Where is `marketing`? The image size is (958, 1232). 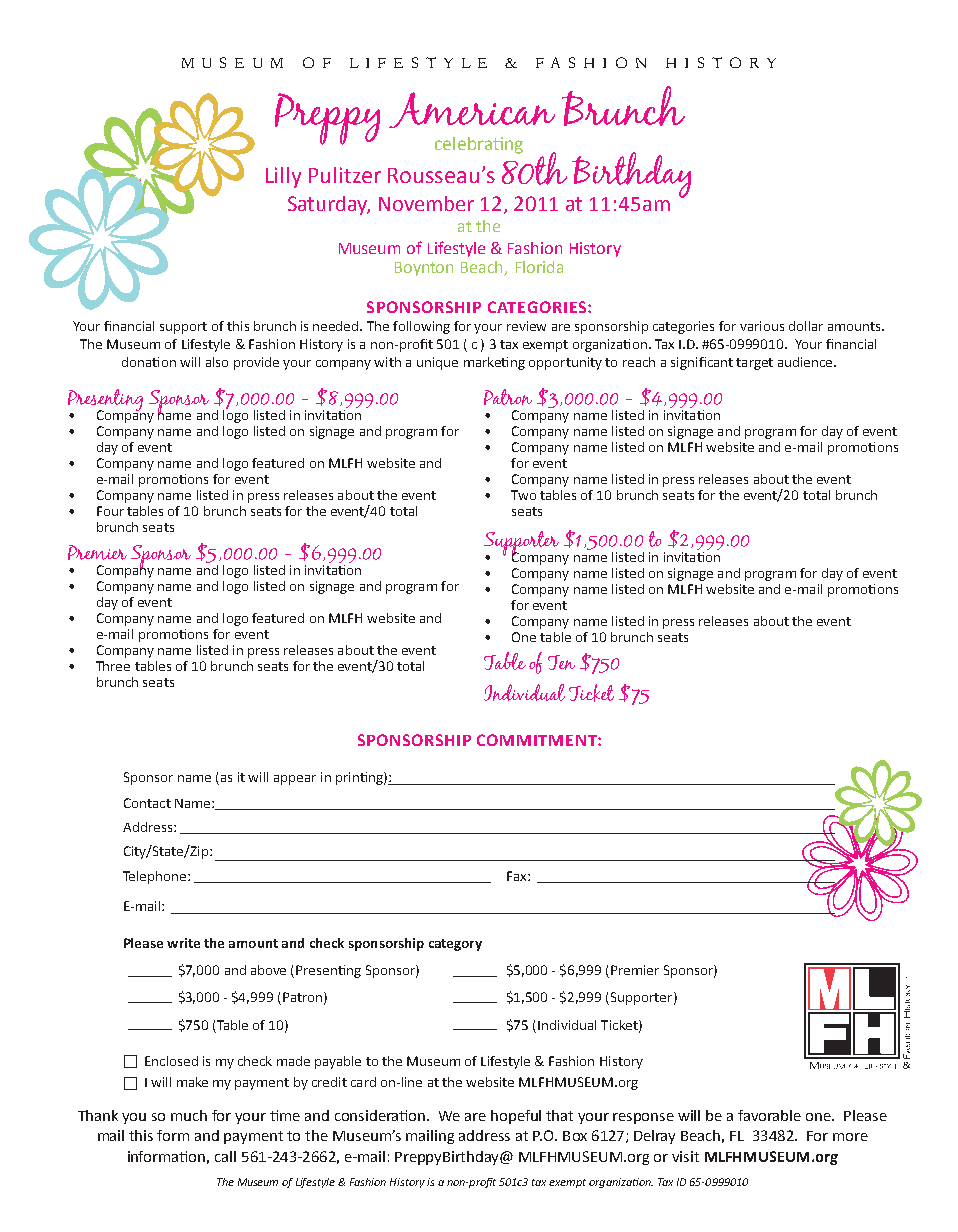 marketing is located at coordinates (494, 363).
